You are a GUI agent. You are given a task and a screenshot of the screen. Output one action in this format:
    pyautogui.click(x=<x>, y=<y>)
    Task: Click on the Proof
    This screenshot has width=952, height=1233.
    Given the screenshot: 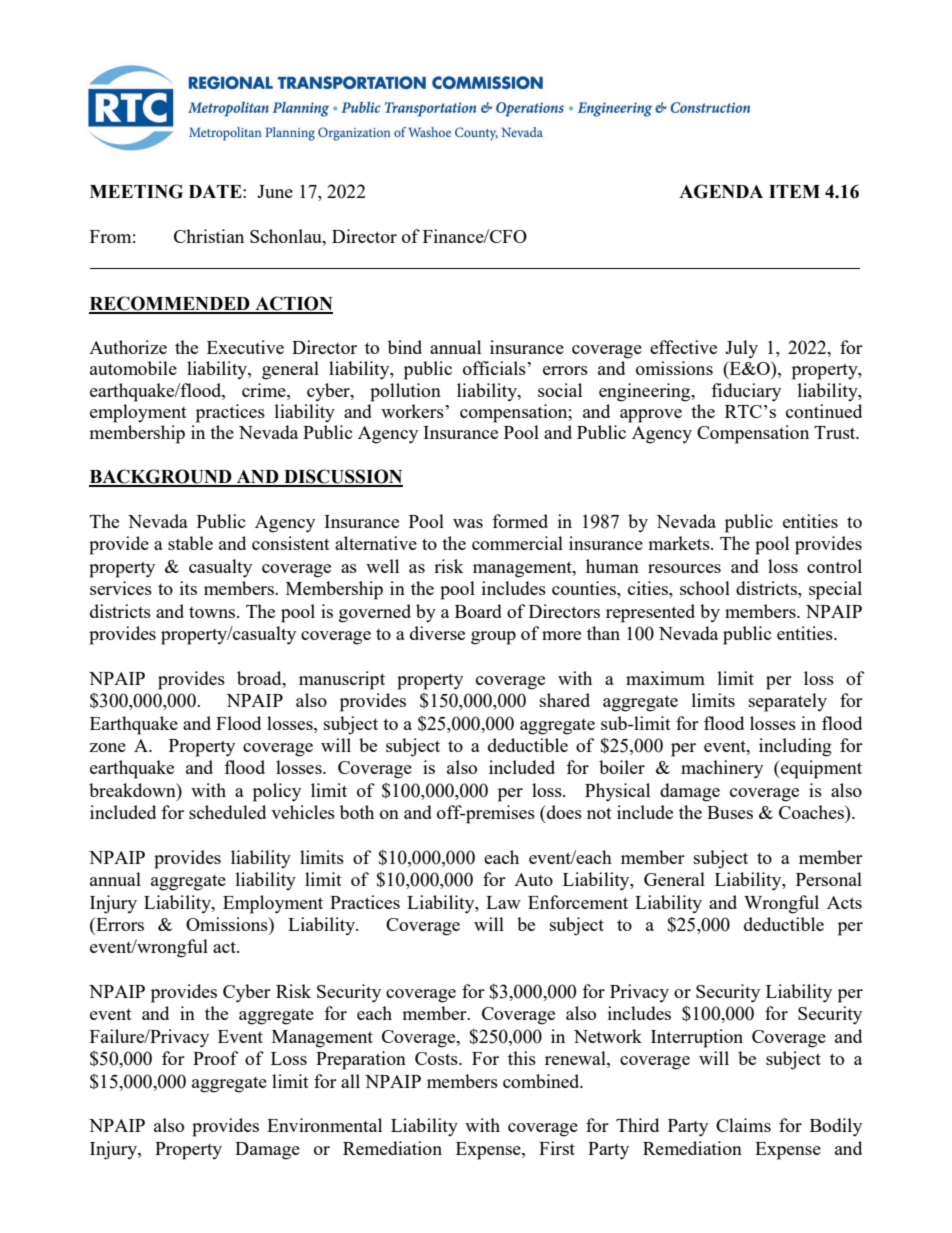 What is the action you would take?
    pyautogui.click(x=215, y=1058)
